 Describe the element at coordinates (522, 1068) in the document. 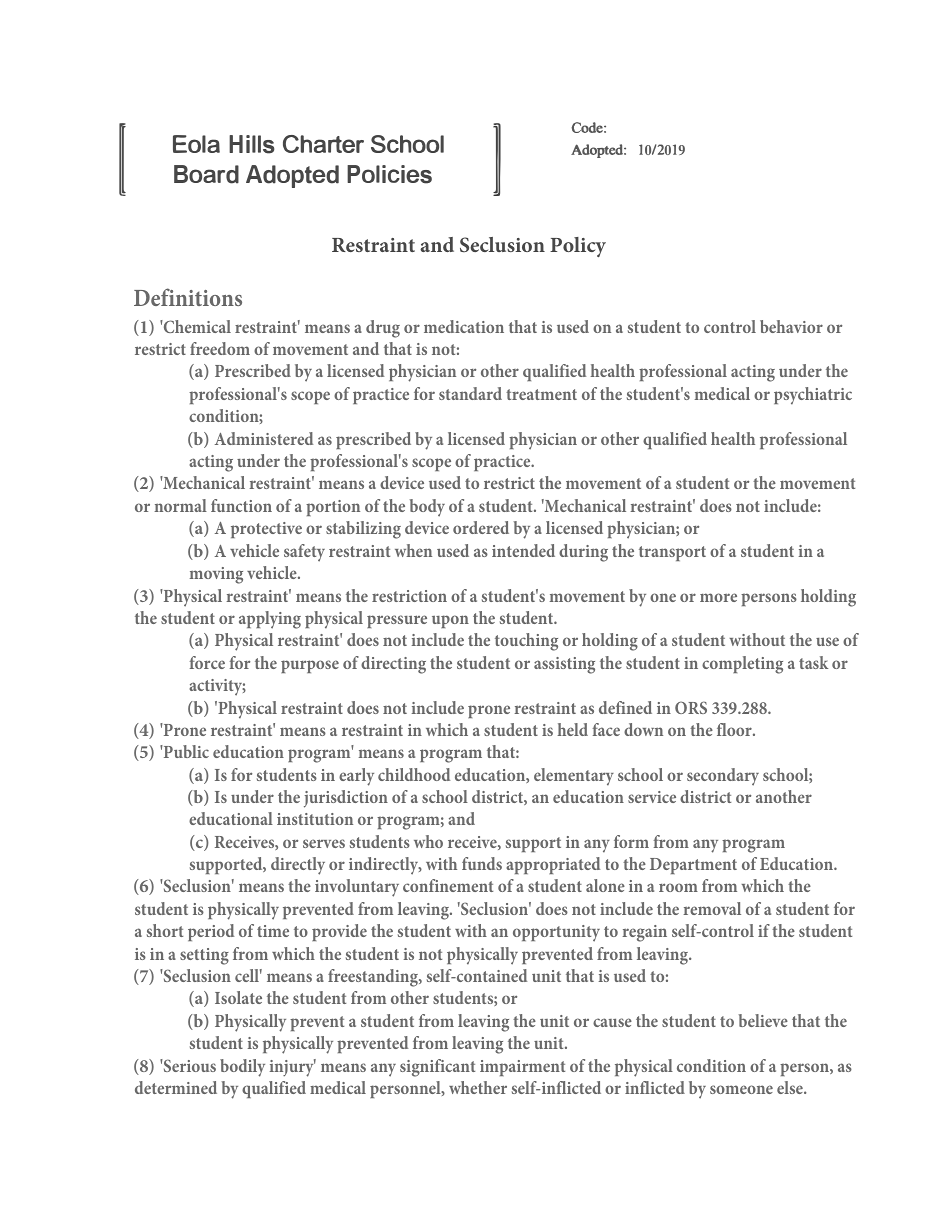

I see `impairment` at that location.
